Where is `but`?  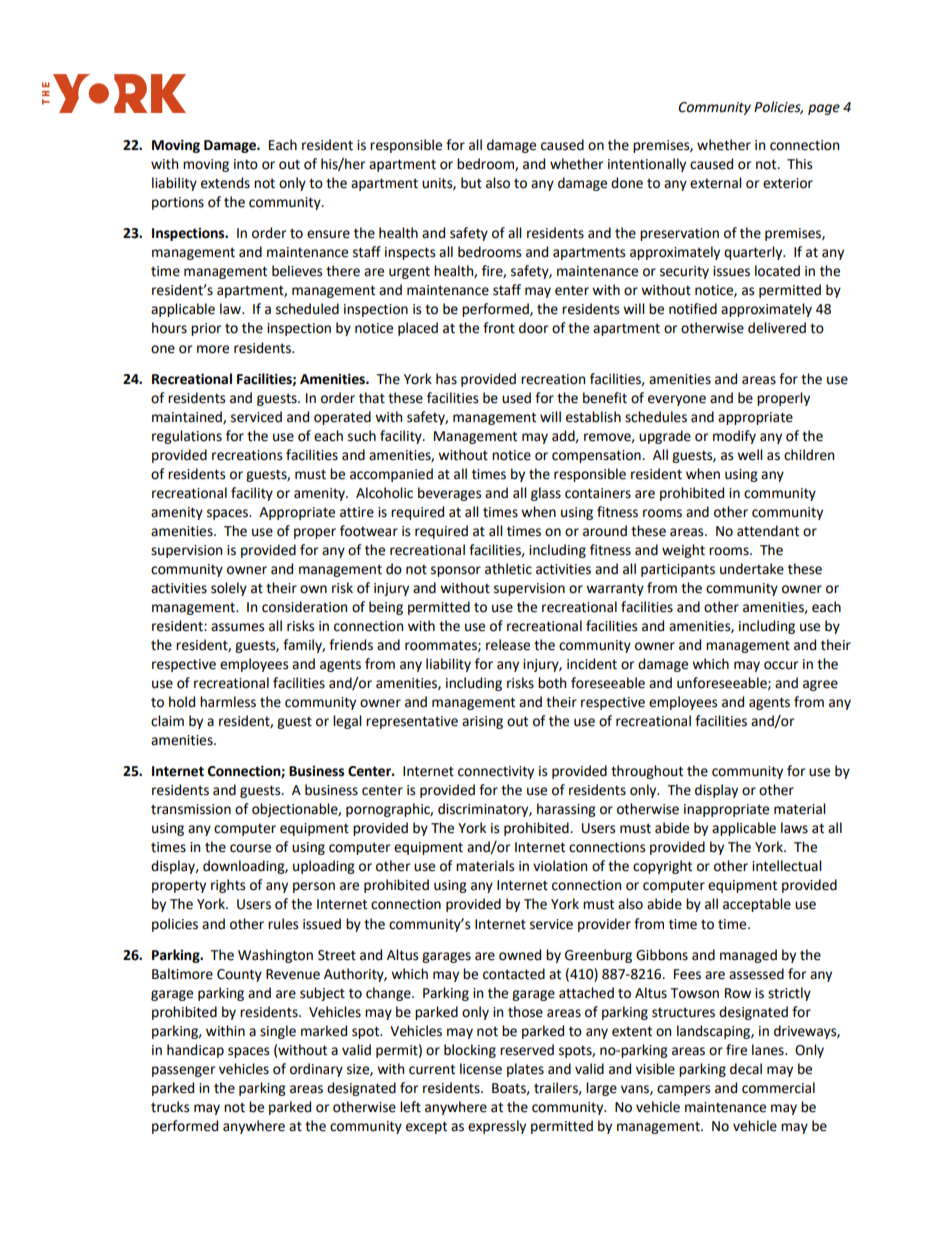
but is located at coordinates (471, 183).
